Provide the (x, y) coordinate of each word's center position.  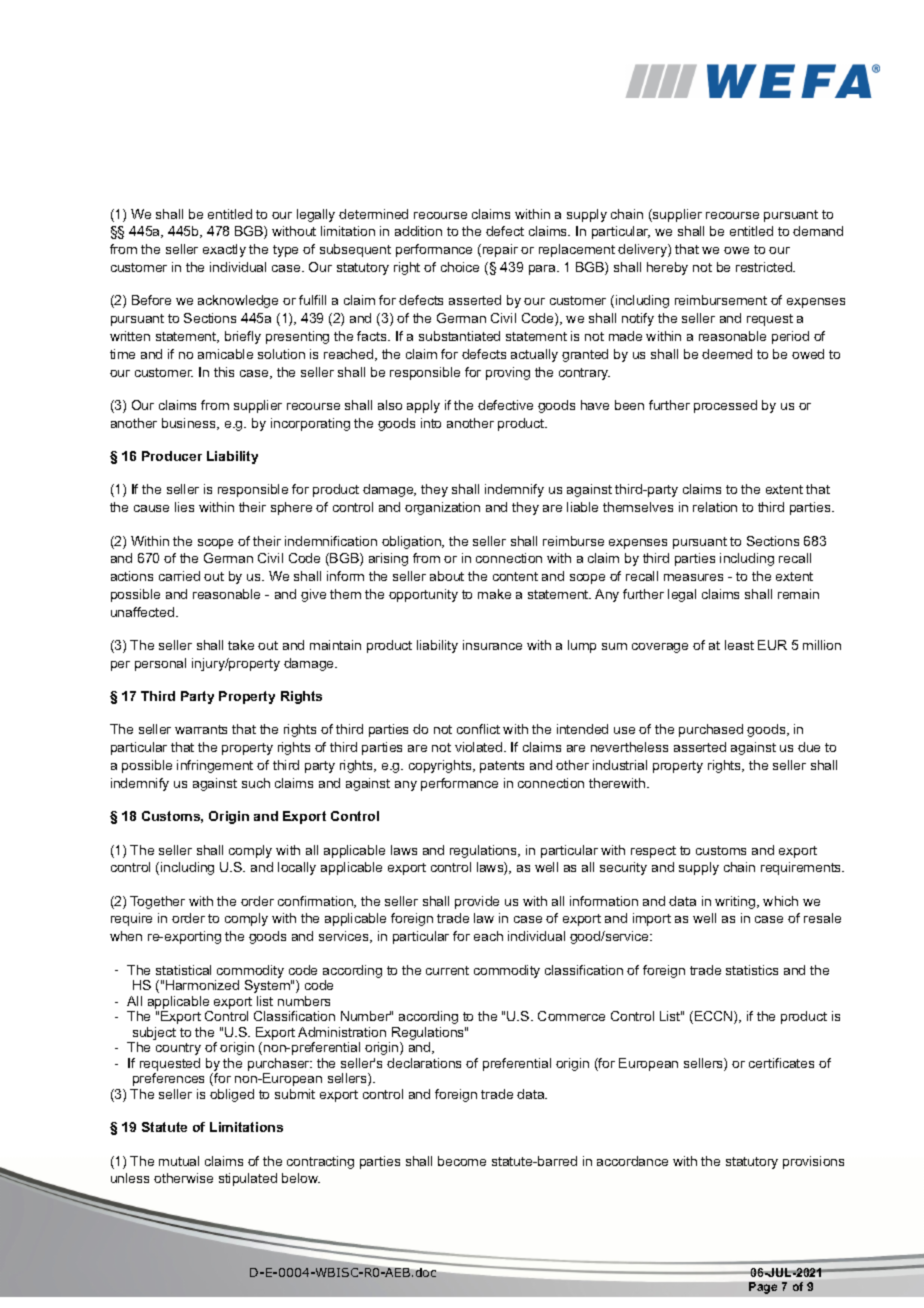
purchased (711, 730)
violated (480, 747)
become (462, 1161)
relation (715, 507)
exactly (224, 250)
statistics (752, 970)
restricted (765, 267)
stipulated (248, 1179)
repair (500, 250)
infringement (215, 766)
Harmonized (202, 985)
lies (184, 507)
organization (442, 508)
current (447, 970)
